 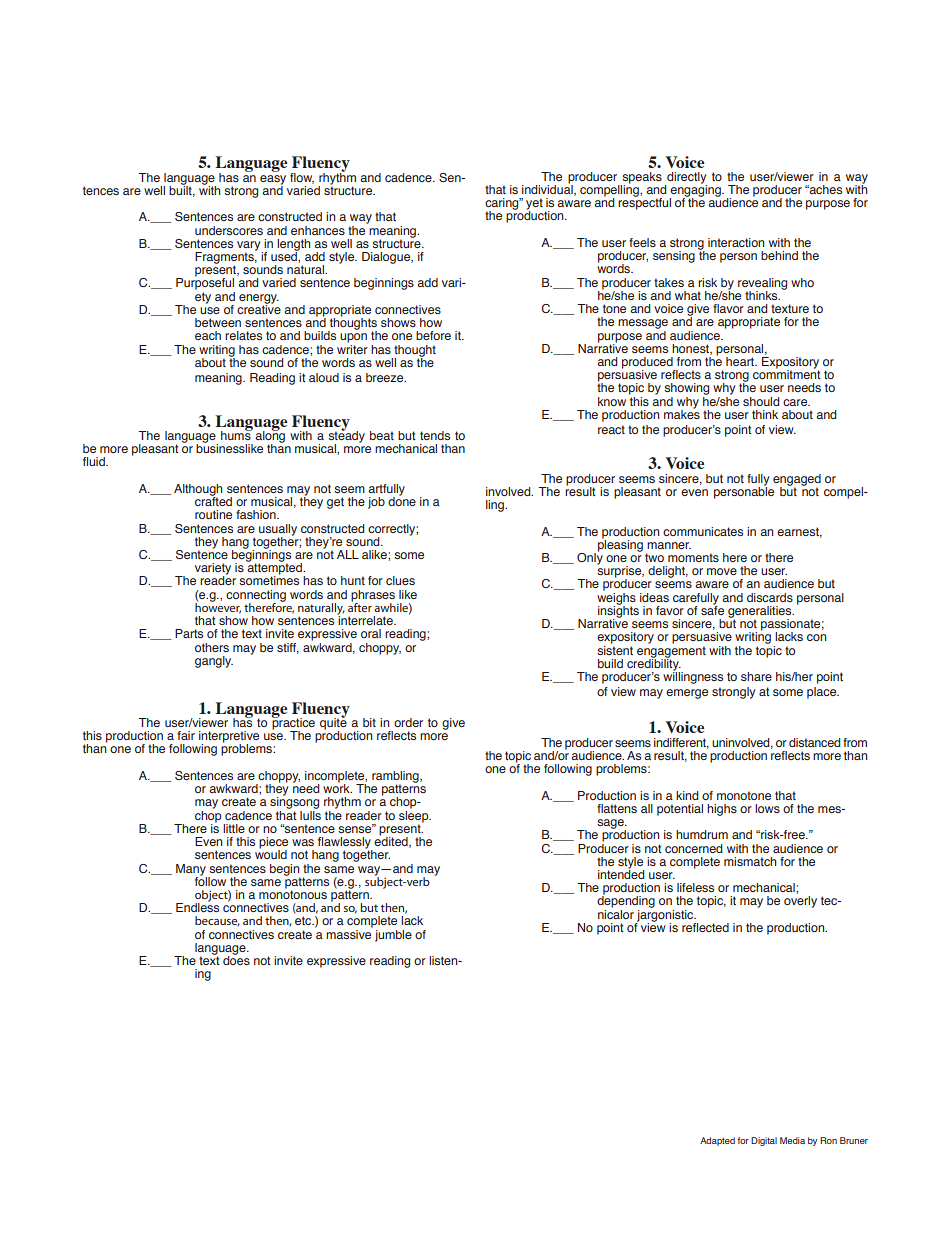 I want to click on share, so click(x=756, y=676).
